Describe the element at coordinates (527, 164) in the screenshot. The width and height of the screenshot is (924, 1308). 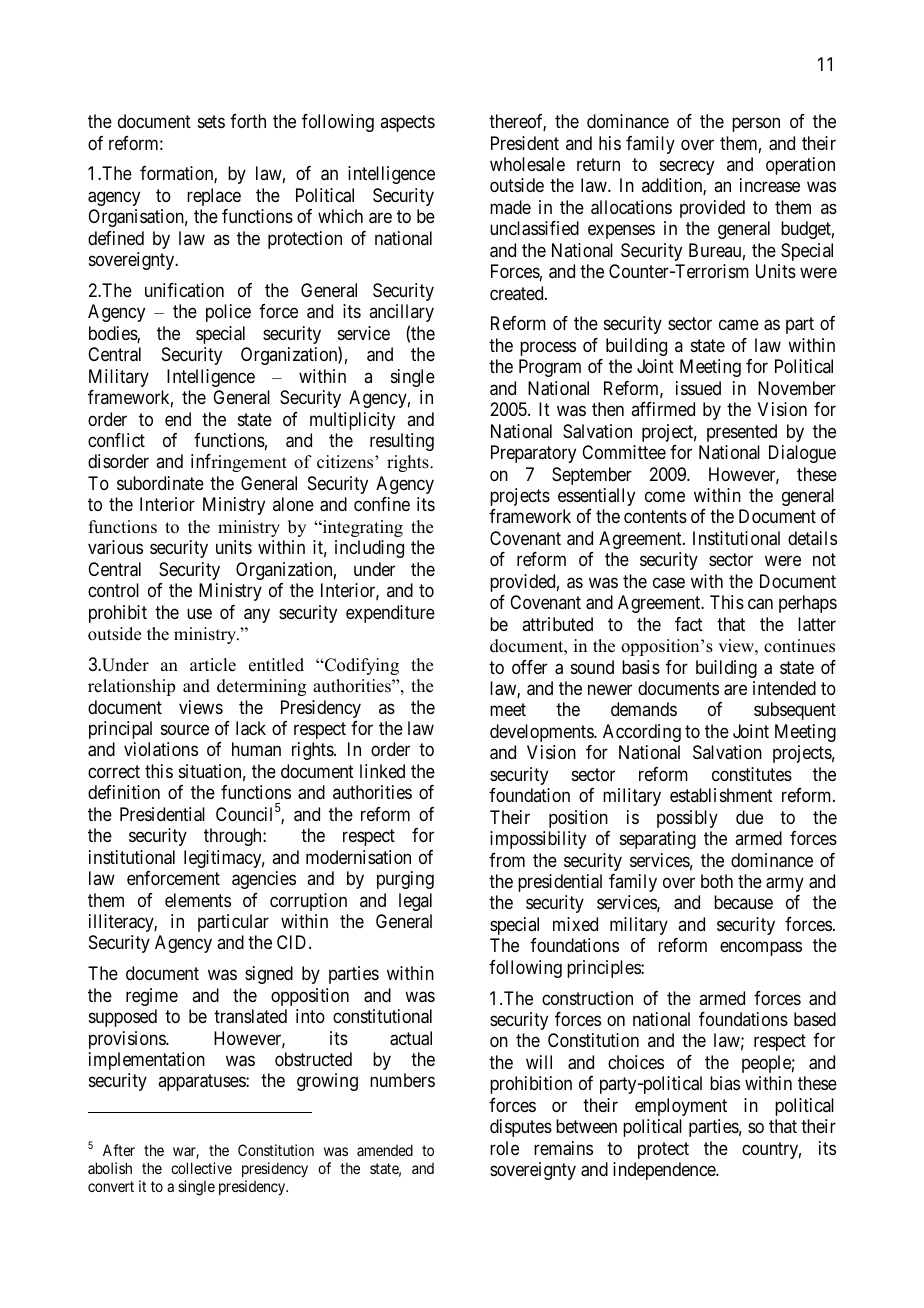
I see `wholesale` at that location.
